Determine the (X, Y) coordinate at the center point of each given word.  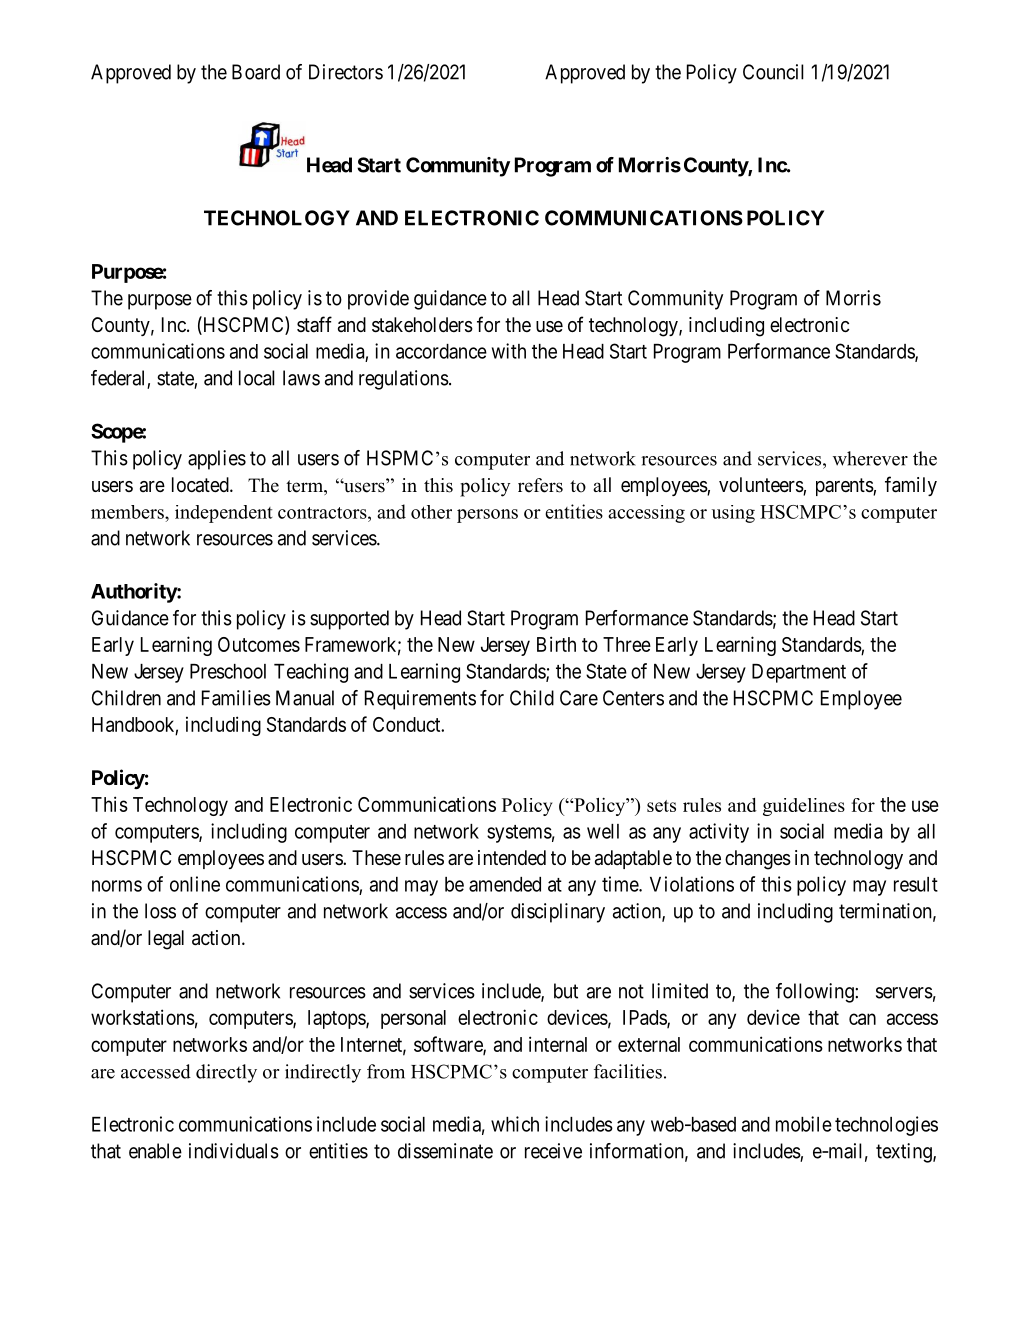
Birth (556, 644)
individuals (234, 1151)
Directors (346, 72)
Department (799, 673)
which (515, 1124)
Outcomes (259, 644)
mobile (804, 1124)
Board (256, 72)
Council (773, 72)
